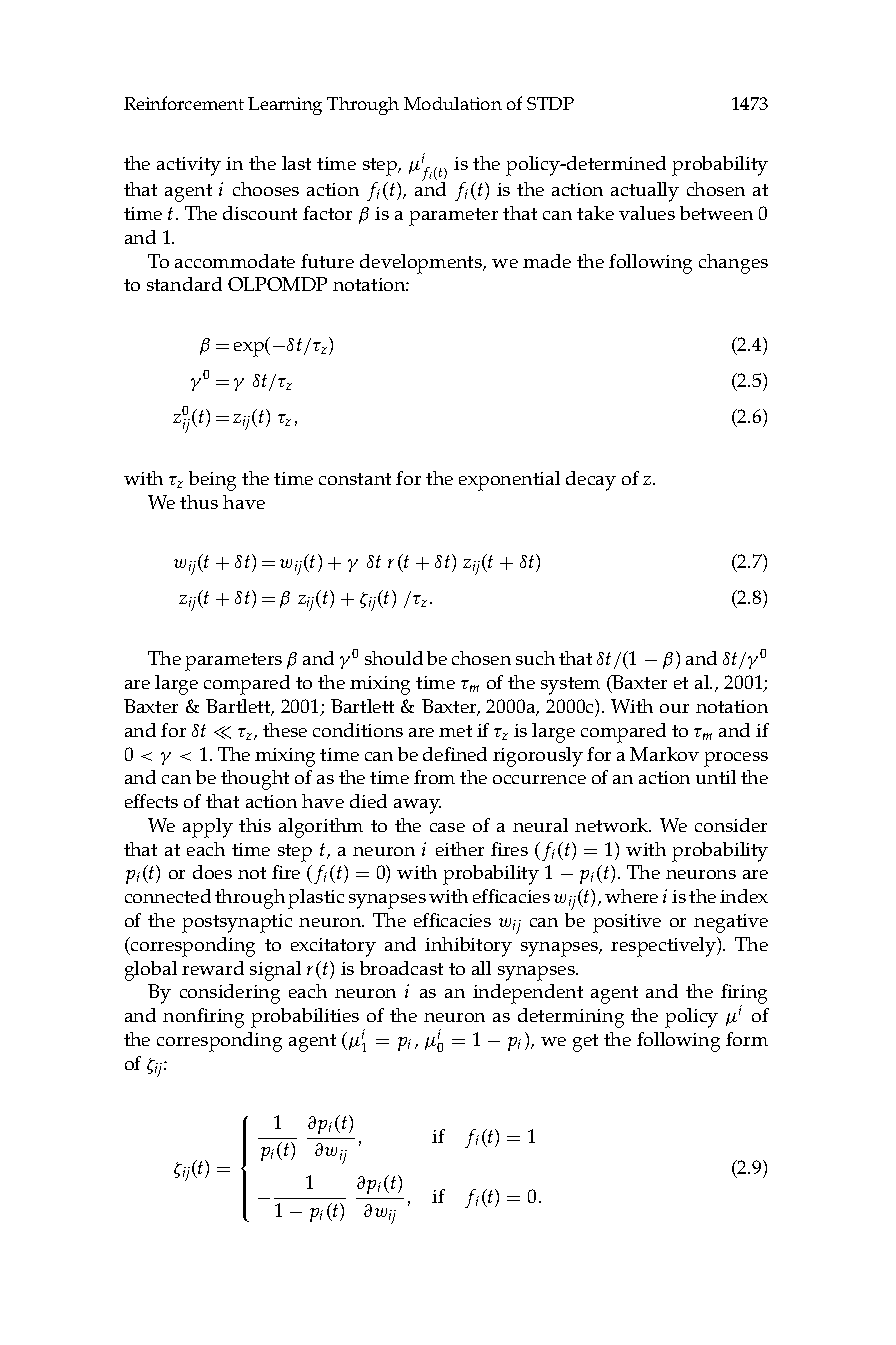  What do you see at coordinates (394, 658) in the screenshot?
I see `should` at bounding box center [394, 658].
